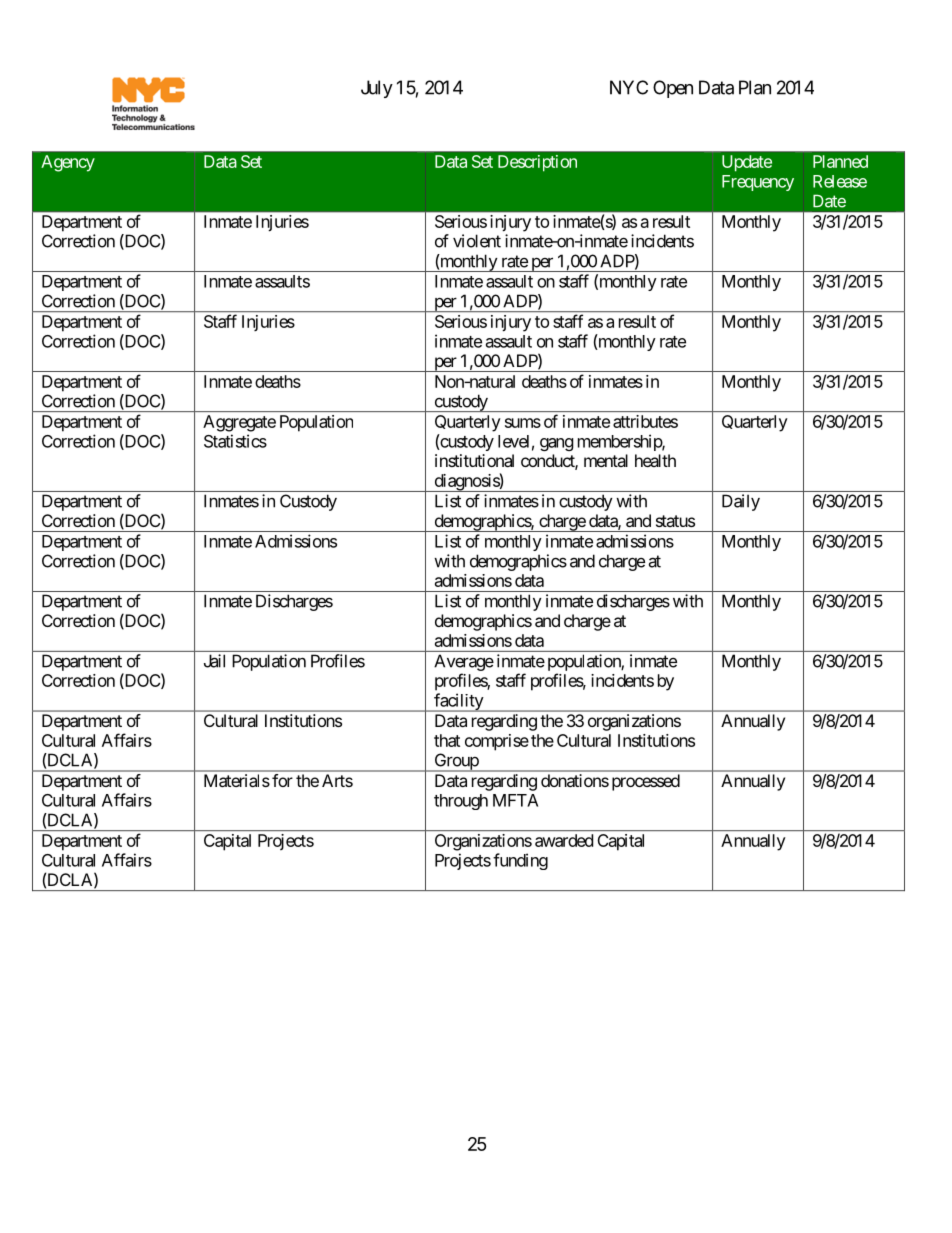 The height and width of the screenshot is (1233, 952). What do you see at coordinates (477, 241) in the screenshot?
I see `violent` at bounding box center [477, 241].
